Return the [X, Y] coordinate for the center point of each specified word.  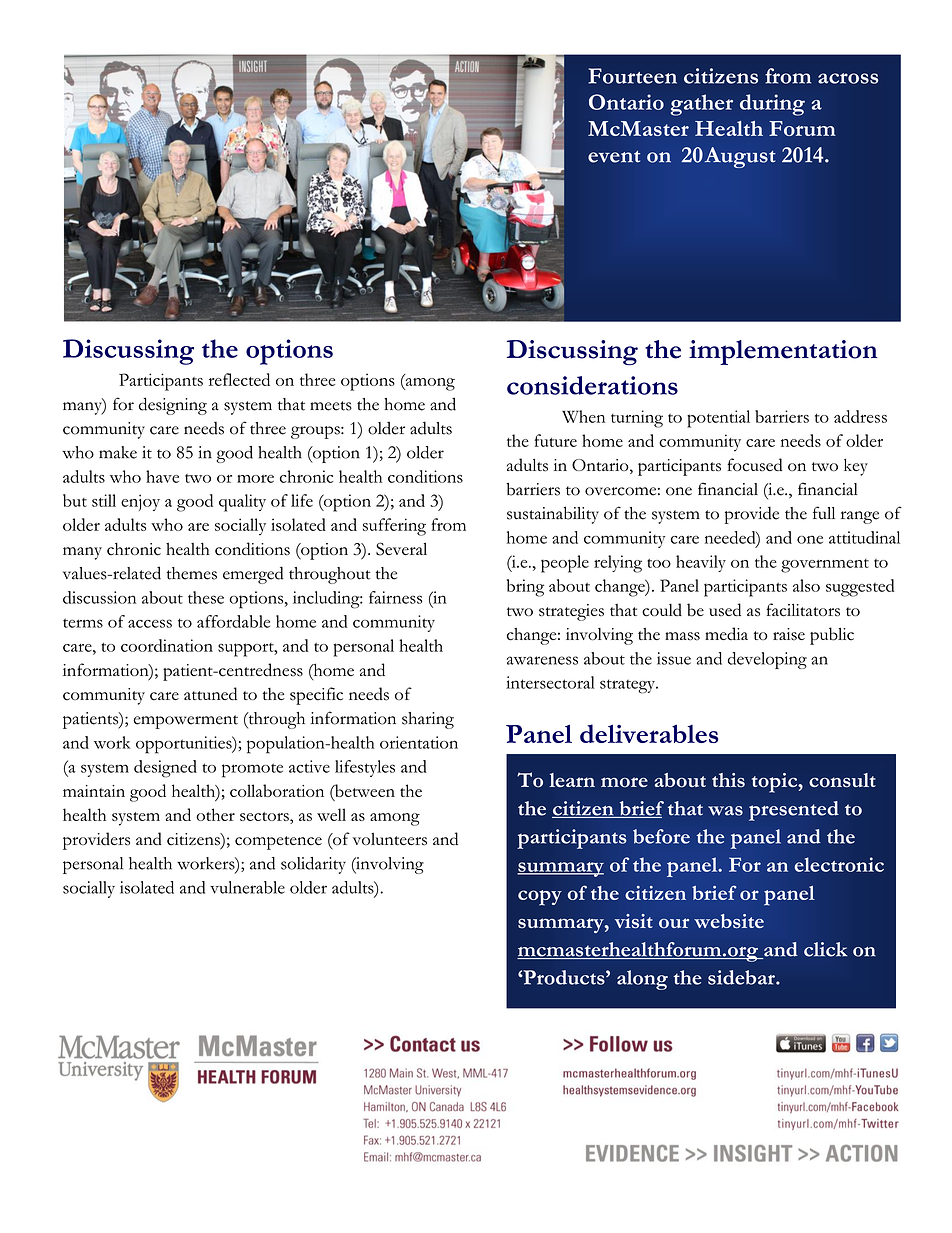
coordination [167, 645]
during [772, 105]
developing [767, 660]
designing [173, 406]
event [614, 156]
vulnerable [247, 887]
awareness [542, 660]
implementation [783, 352]
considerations [592, 385]
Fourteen [632, 76]
